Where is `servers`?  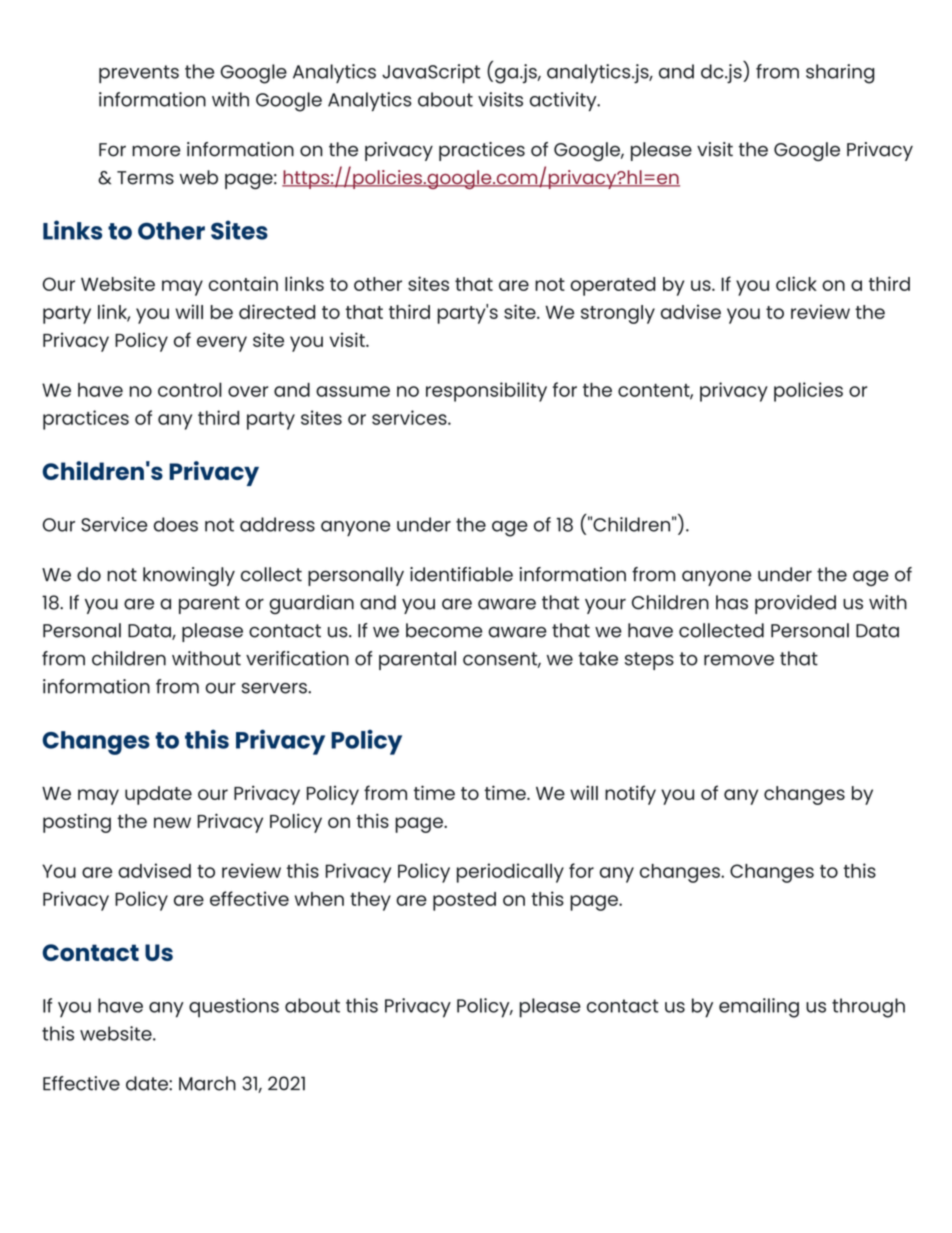
servers is located at coordinates (275, 688).
